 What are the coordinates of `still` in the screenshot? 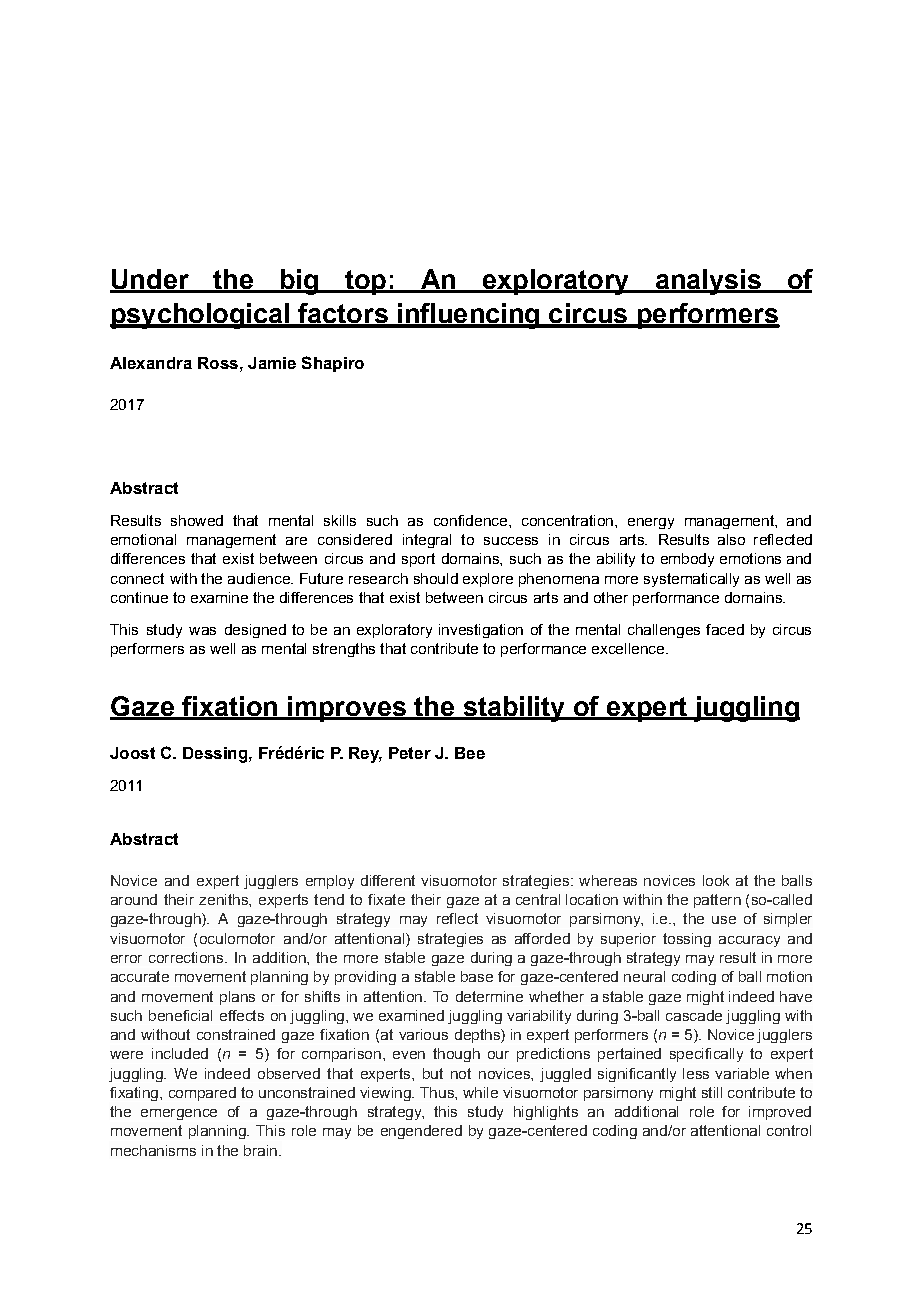 It's located at (712, 1092).
